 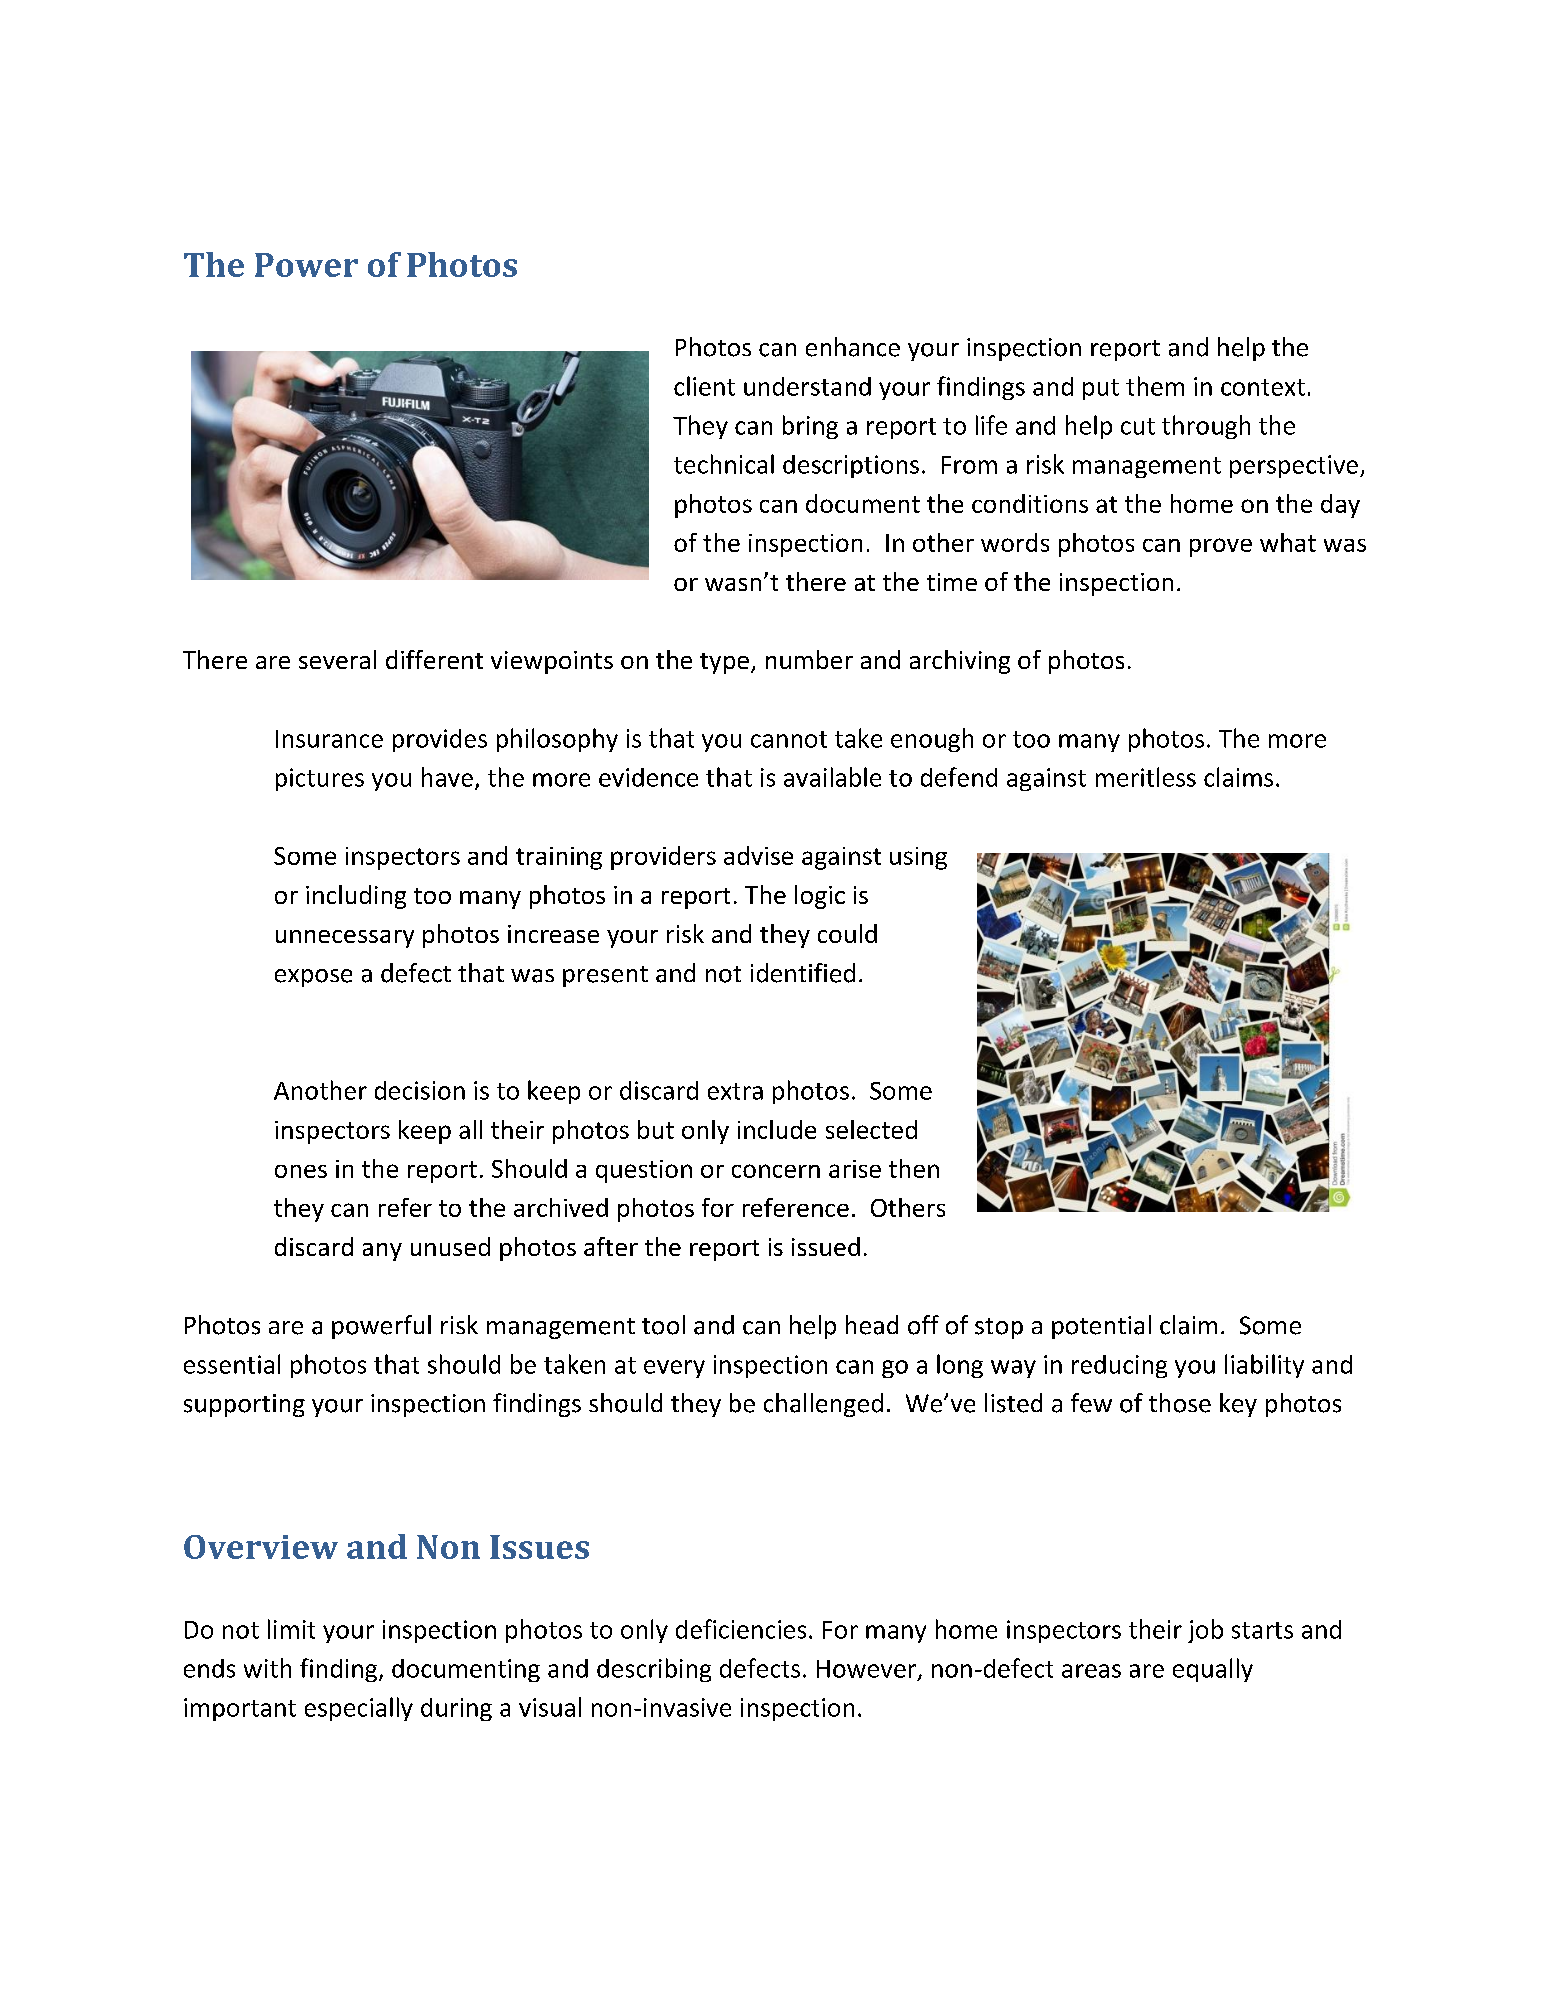 What do you see at coordinates (914, 1168) in the screenshot?
I see `then` at bounding box center [914, 1168].
